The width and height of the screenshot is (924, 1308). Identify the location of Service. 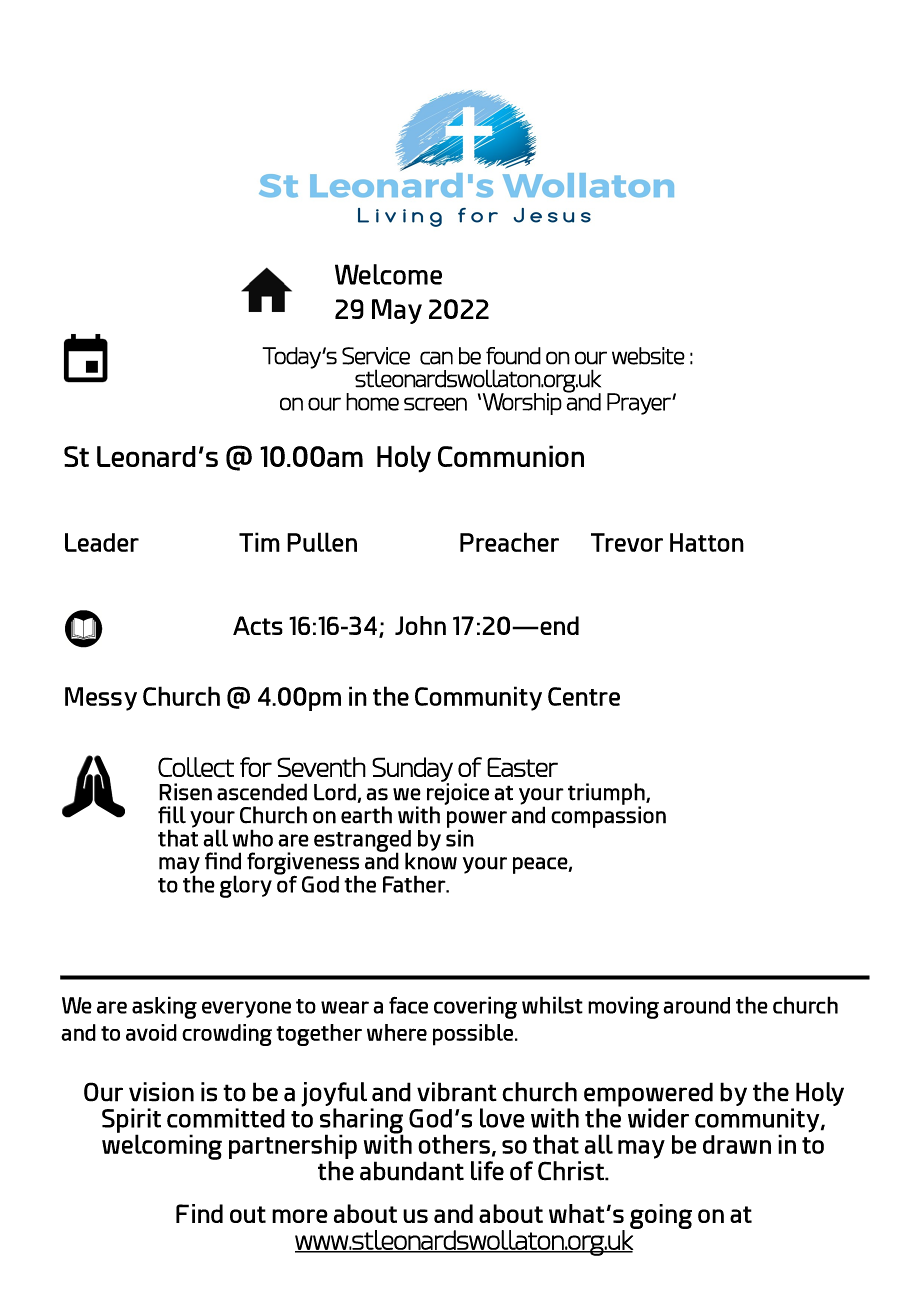
(376, 356).
